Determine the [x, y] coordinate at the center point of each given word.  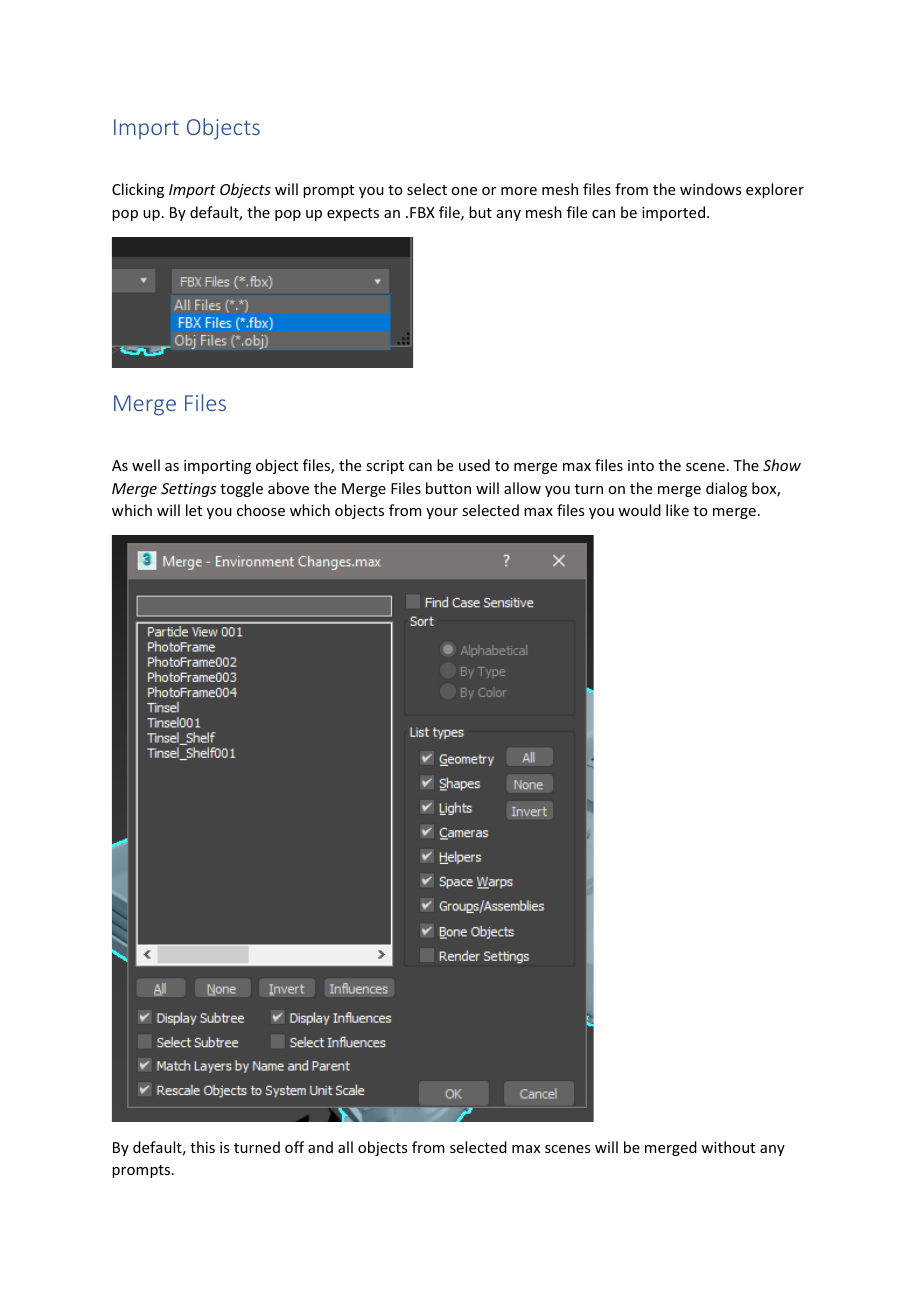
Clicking [138, 190]
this [202, 1147]
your [442, 513]
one [464, 191]
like [677, 510]
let [194, 510]
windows [710, 189]
